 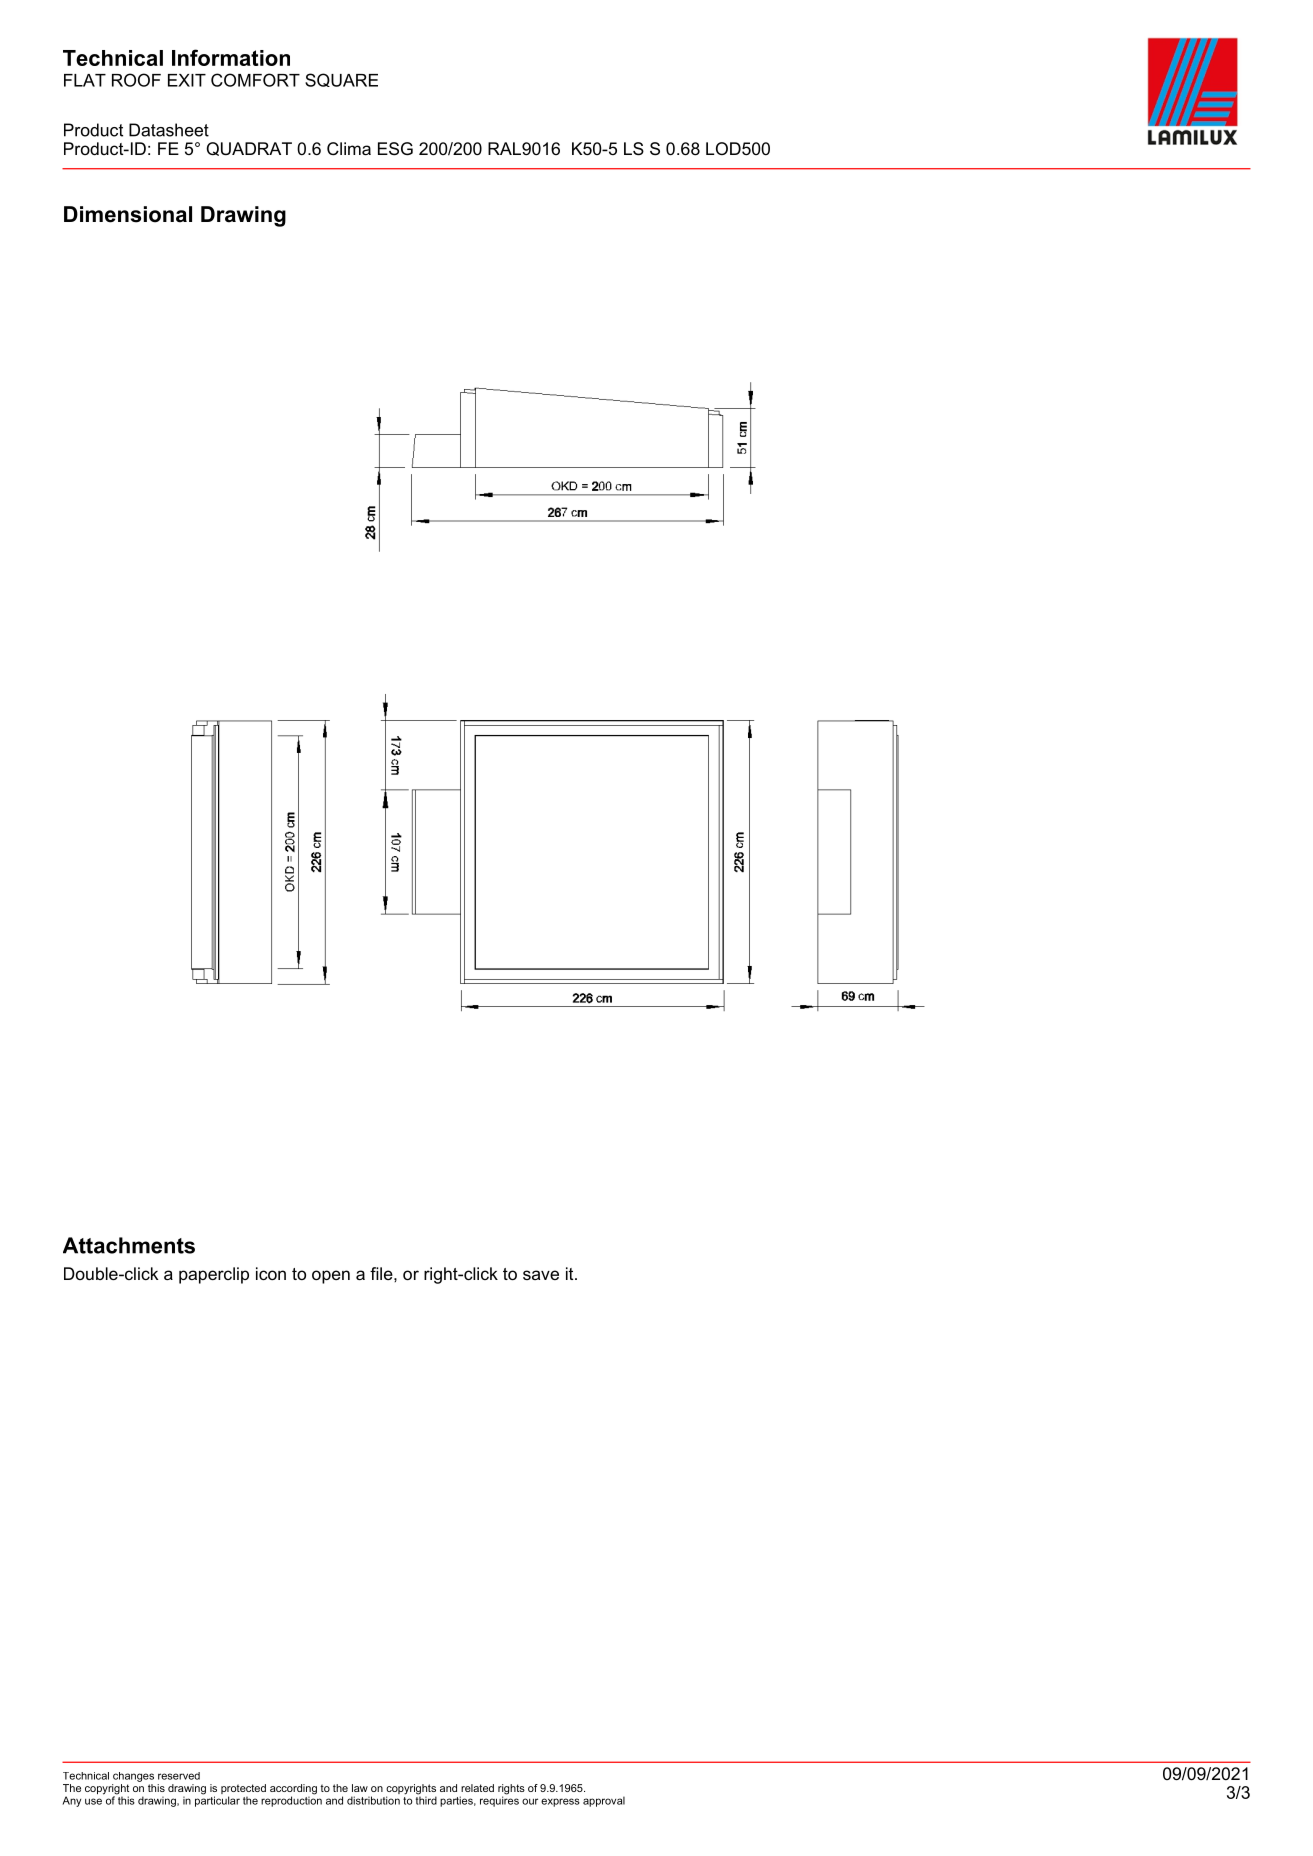 I want to click on open, so click(x=331, y=1277).
